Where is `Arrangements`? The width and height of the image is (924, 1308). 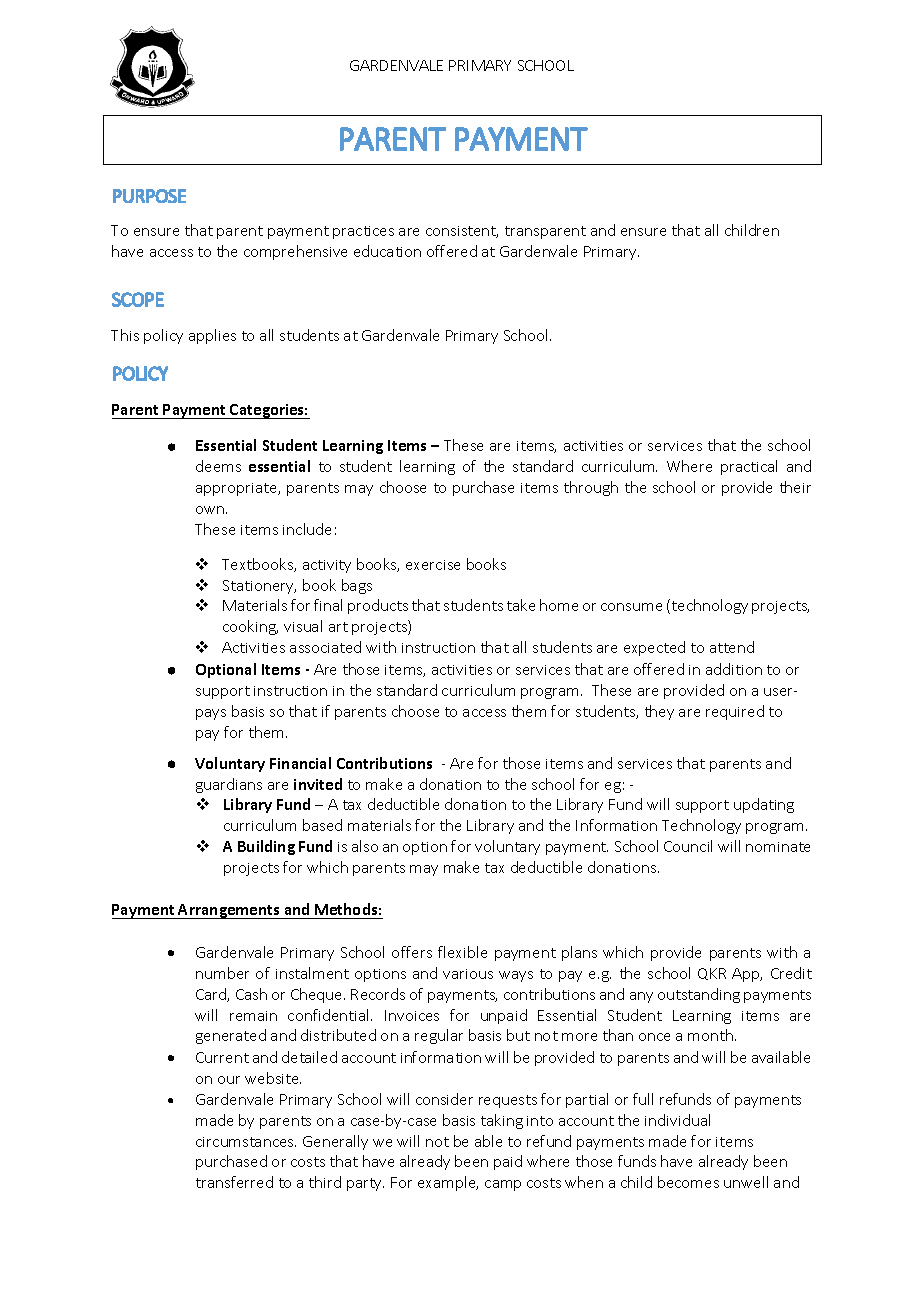 Arrangements is located at coordinates (229, 911).
